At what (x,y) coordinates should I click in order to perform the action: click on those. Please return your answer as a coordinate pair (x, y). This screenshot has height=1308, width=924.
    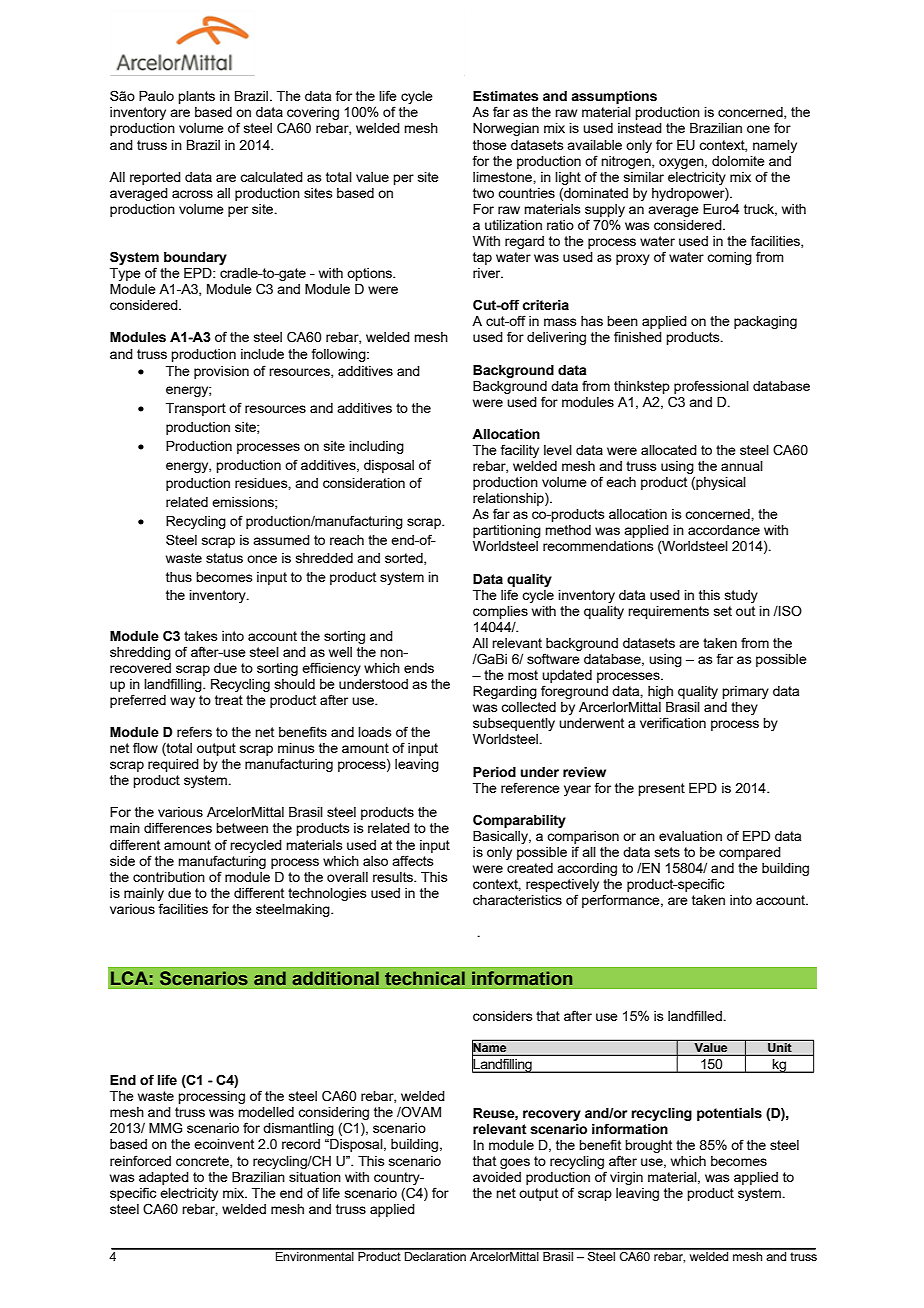
    Looking at the image, I should click on (490, 145).
